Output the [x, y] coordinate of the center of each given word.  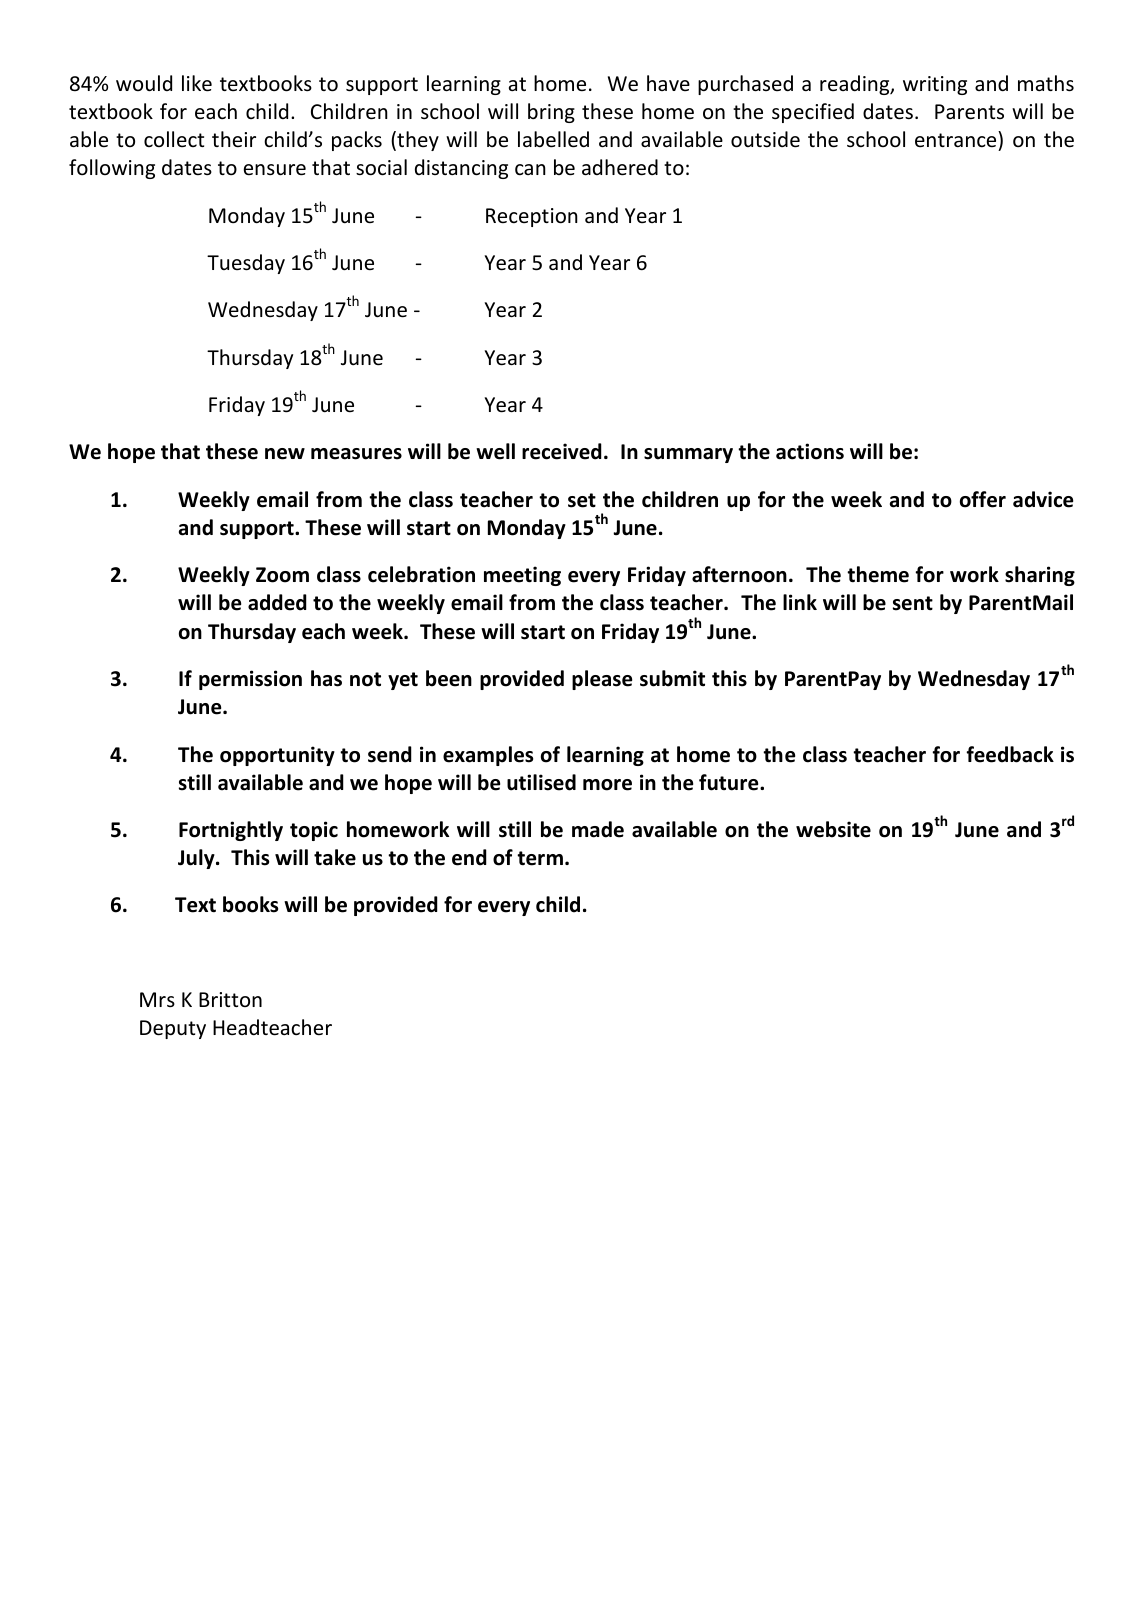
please [602, 680]
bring [551, 113]
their [234, 139]
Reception [532, 217]
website [833, 829]
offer [983, 499]
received [562, 451]
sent [913, 603]
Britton [230, 999]
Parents [969, 112]
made [598, 829]
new [285, 454]
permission [250, 680]
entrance [957, 139]
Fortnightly [231, 831]
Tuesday [246, 264]
